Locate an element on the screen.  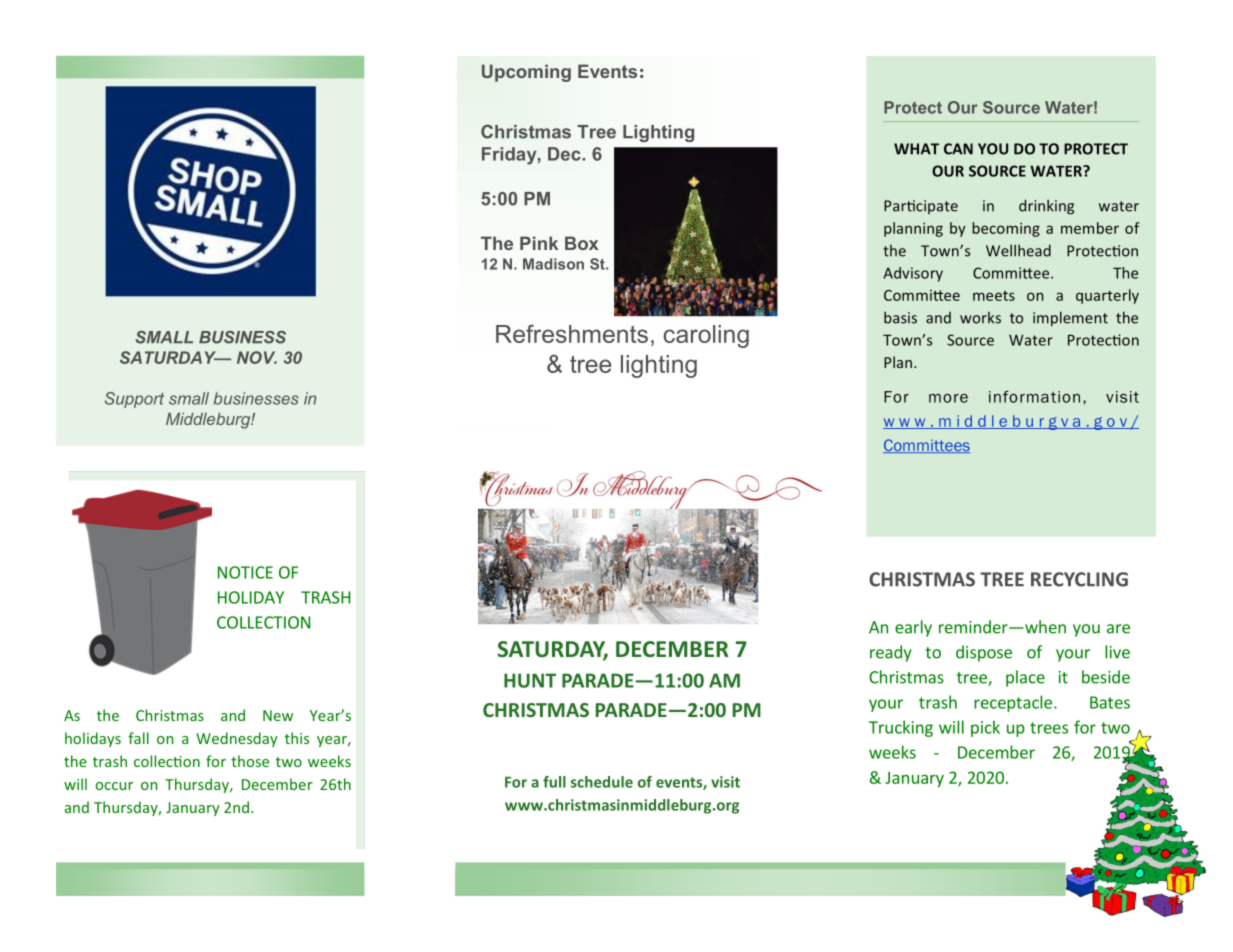
pick is located at coordinates (985, 728).
